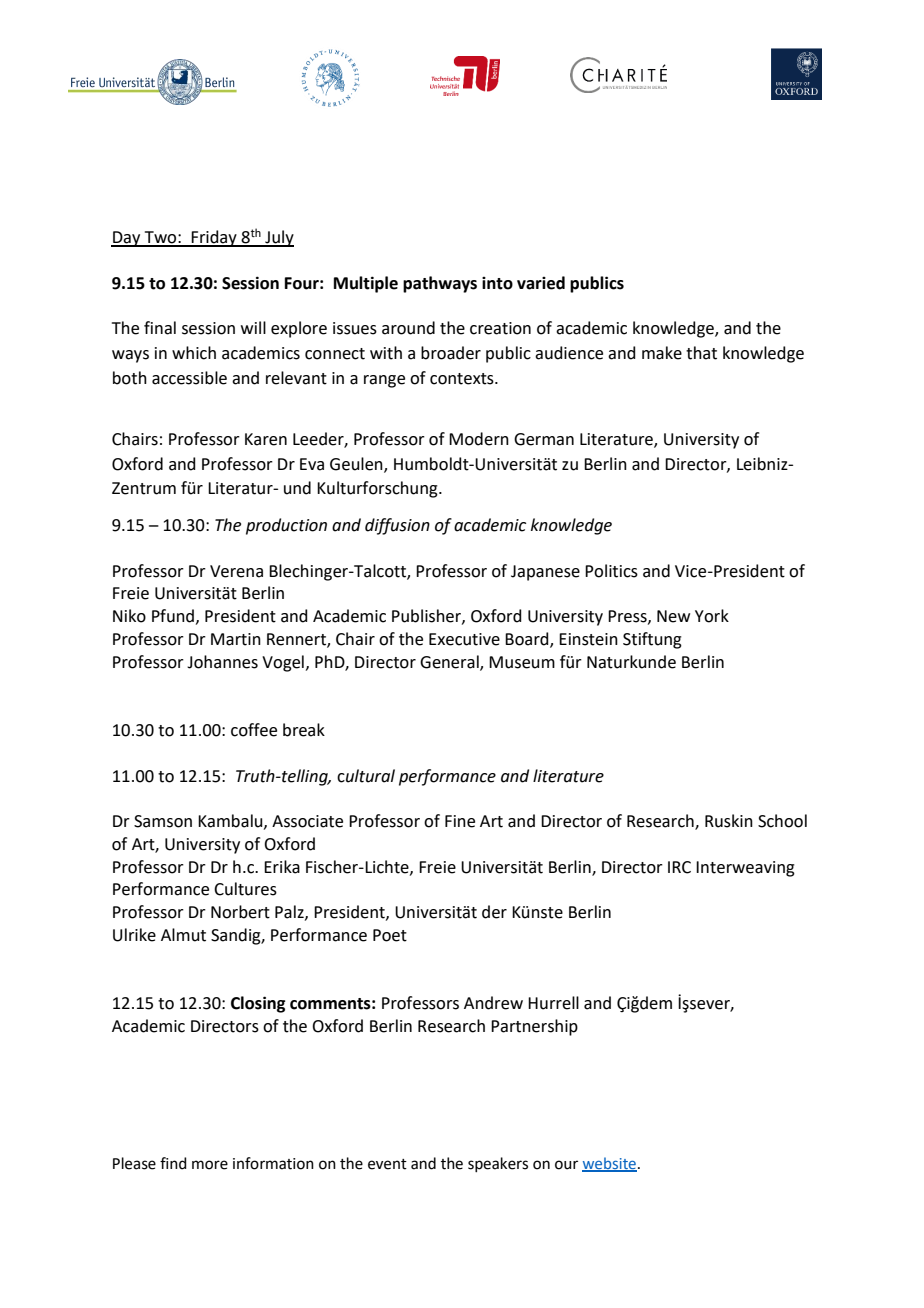  I want to click on York, so click(712, 616).
